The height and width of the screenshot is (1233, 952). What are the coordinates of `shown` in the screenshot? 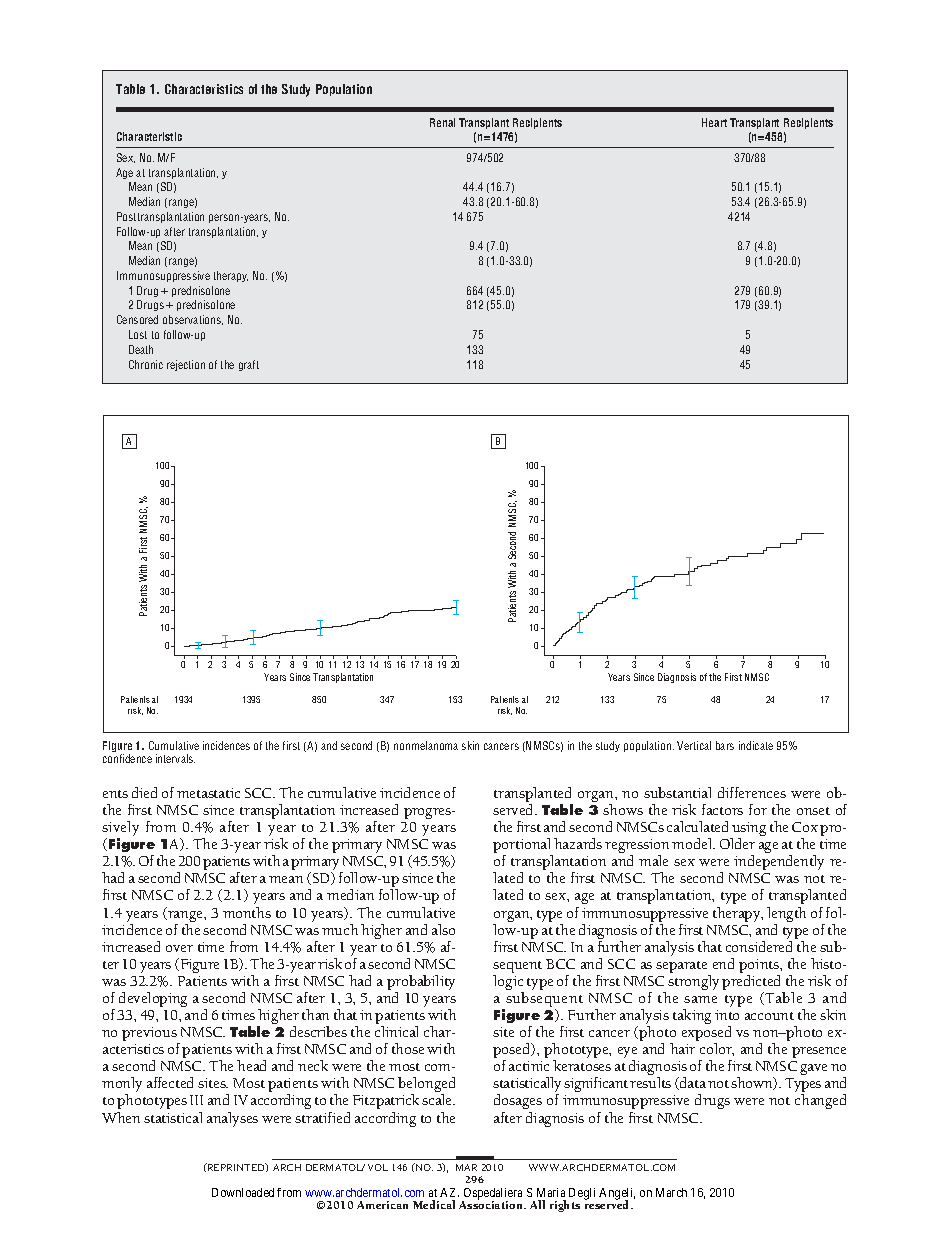 It's located at (753, 1083).
